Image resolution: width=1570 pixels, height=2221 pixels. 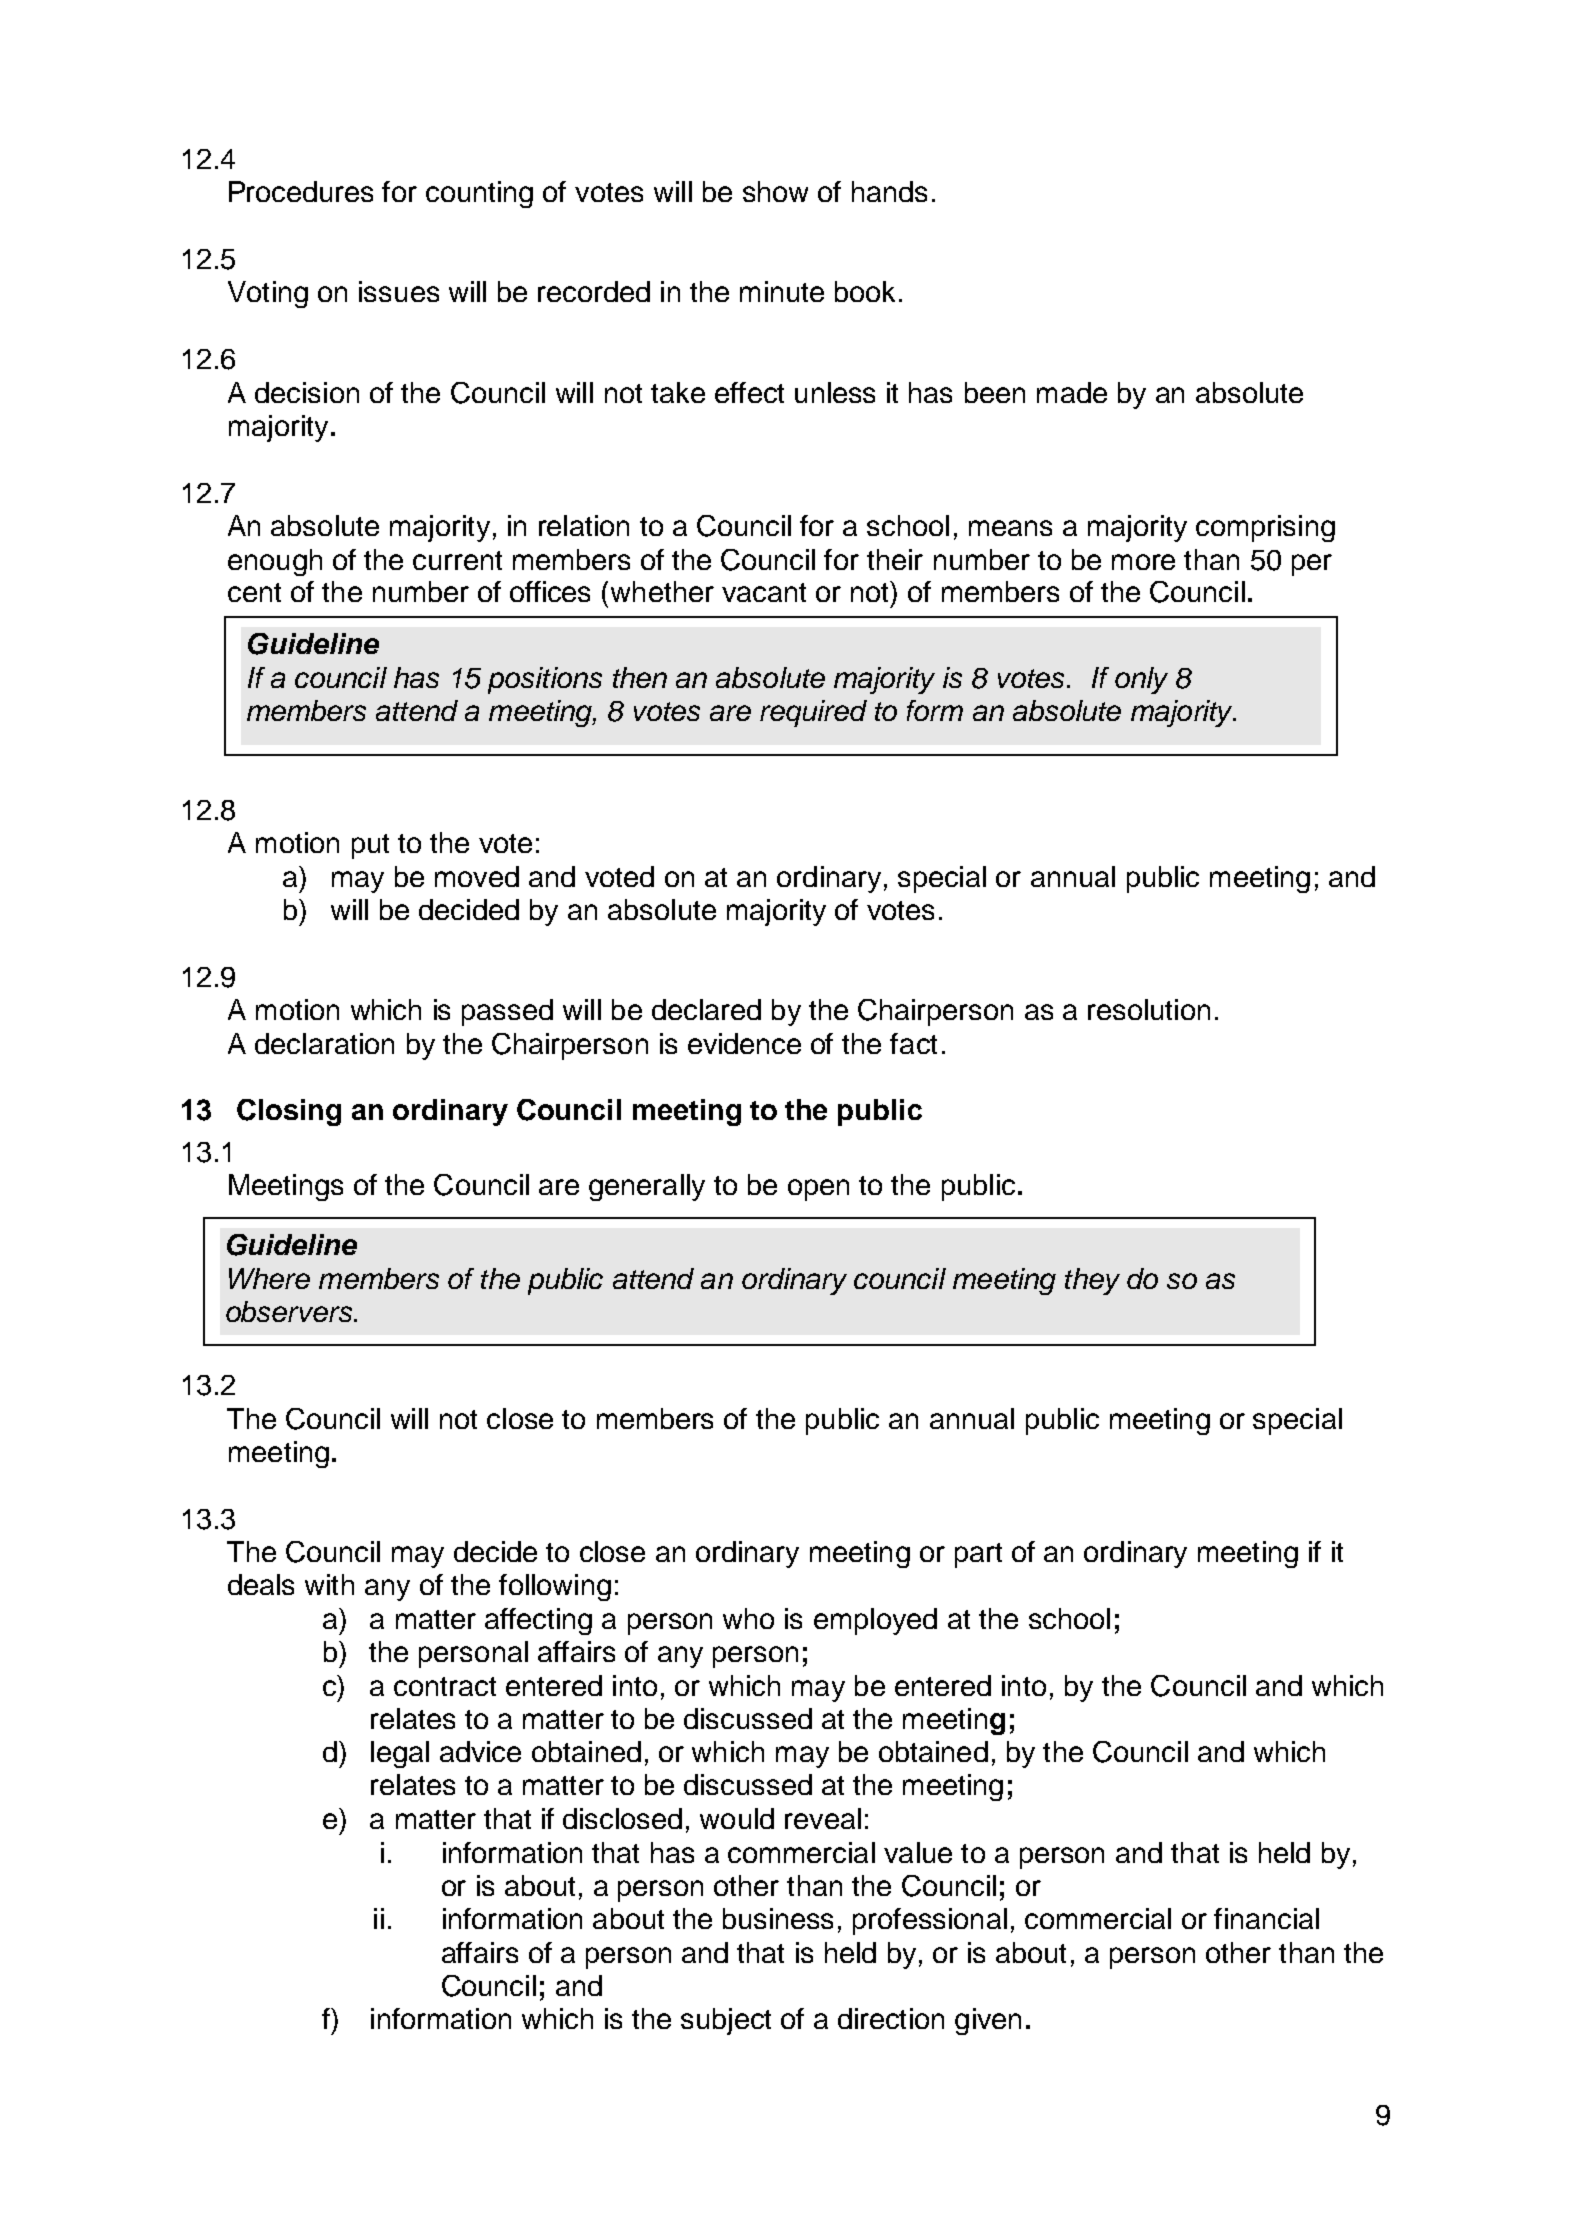 What do you see at coordinates (748, 1618) in the document?
I see `who` at bounding box center [748, 1618].
